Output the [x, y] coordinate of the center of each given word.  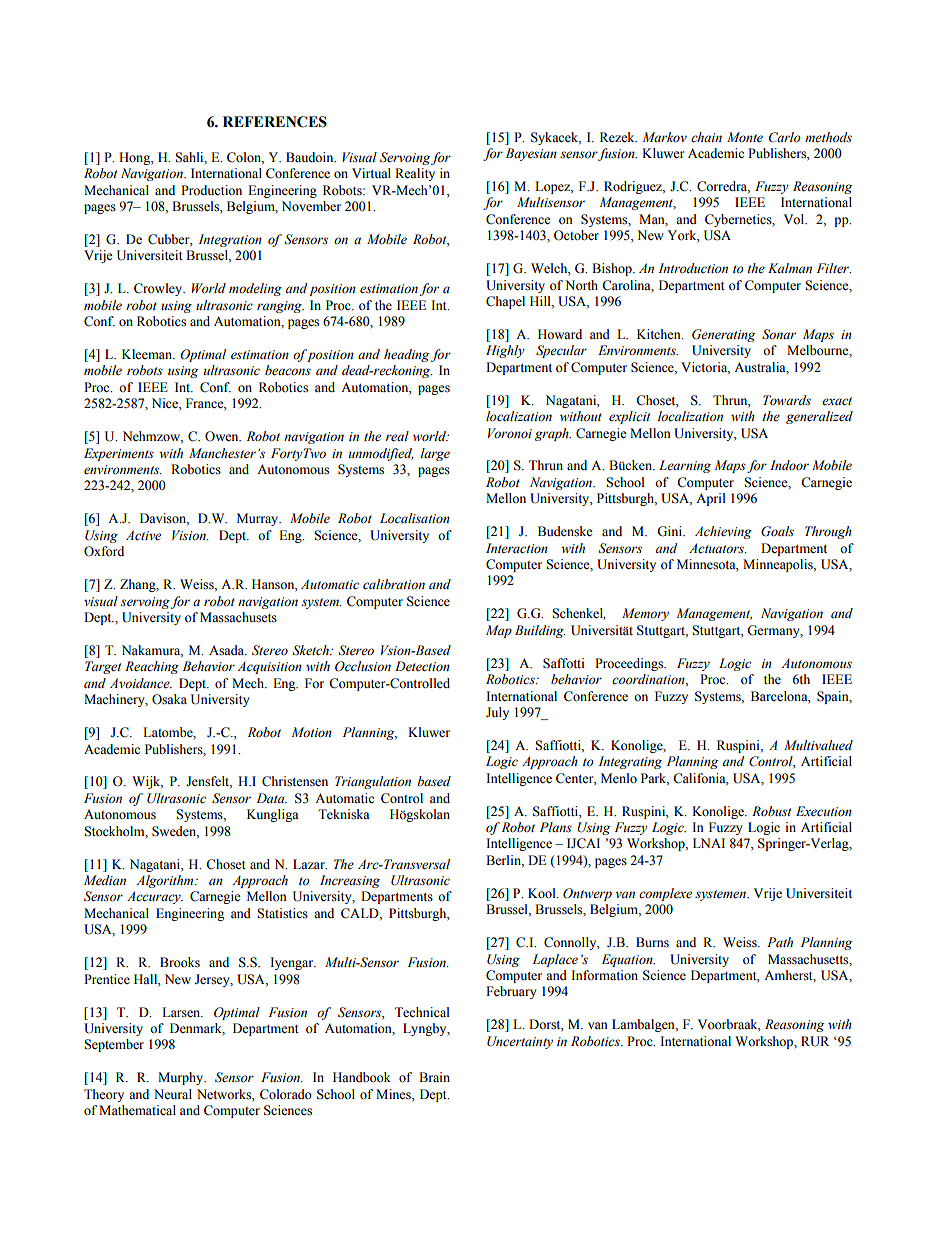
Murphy [182, 1078]
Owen [223, 436]
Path [780, 942]
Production [211, 190]
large [435, 454]
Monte [745, 137]
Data [271, 798]
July [497, 713]
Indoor [789, 465]
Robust [771, 811]
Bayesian [531, 154]
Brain [434, 1077]
